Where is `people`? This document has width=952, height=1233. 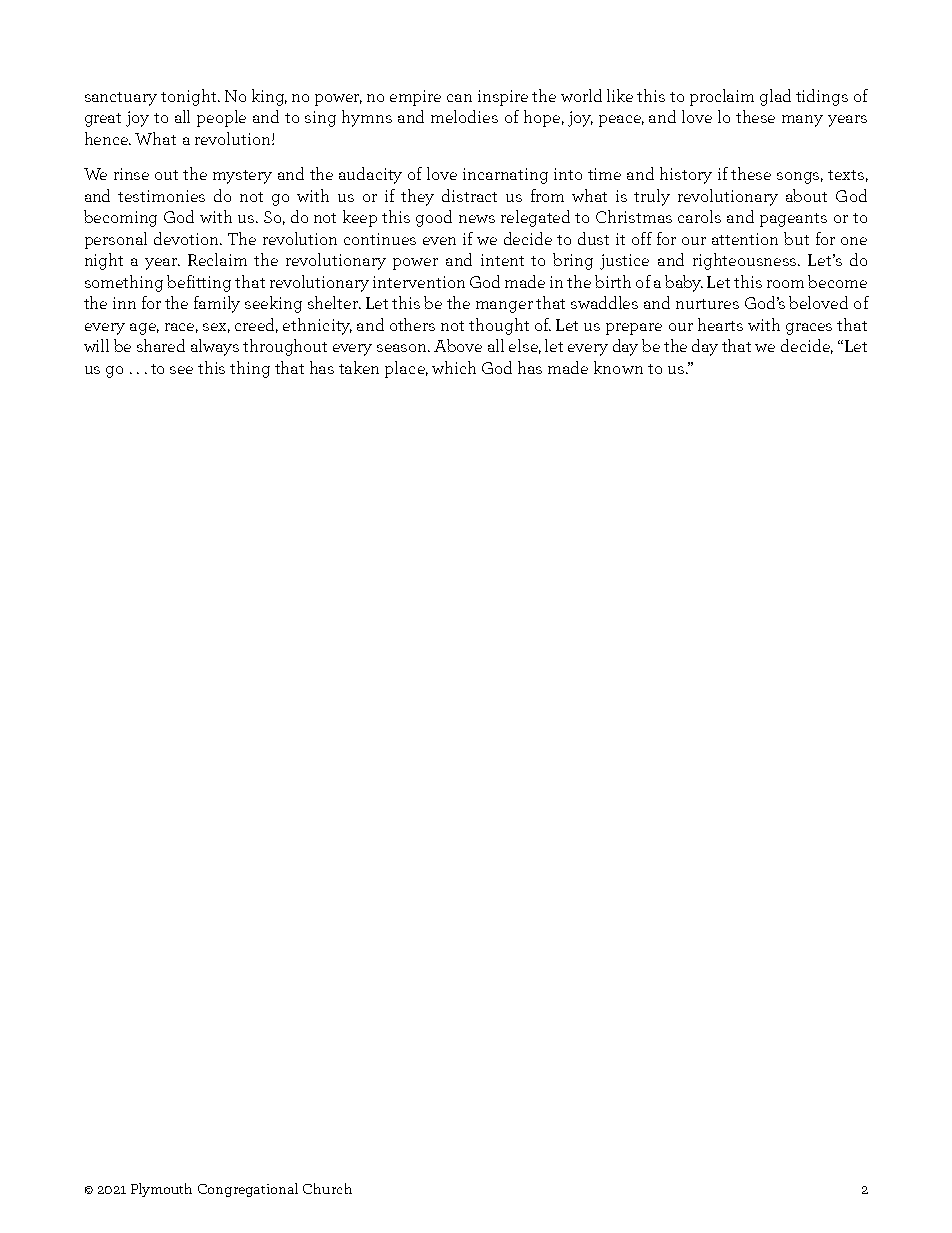 people is located at coordinates (221, 118).
